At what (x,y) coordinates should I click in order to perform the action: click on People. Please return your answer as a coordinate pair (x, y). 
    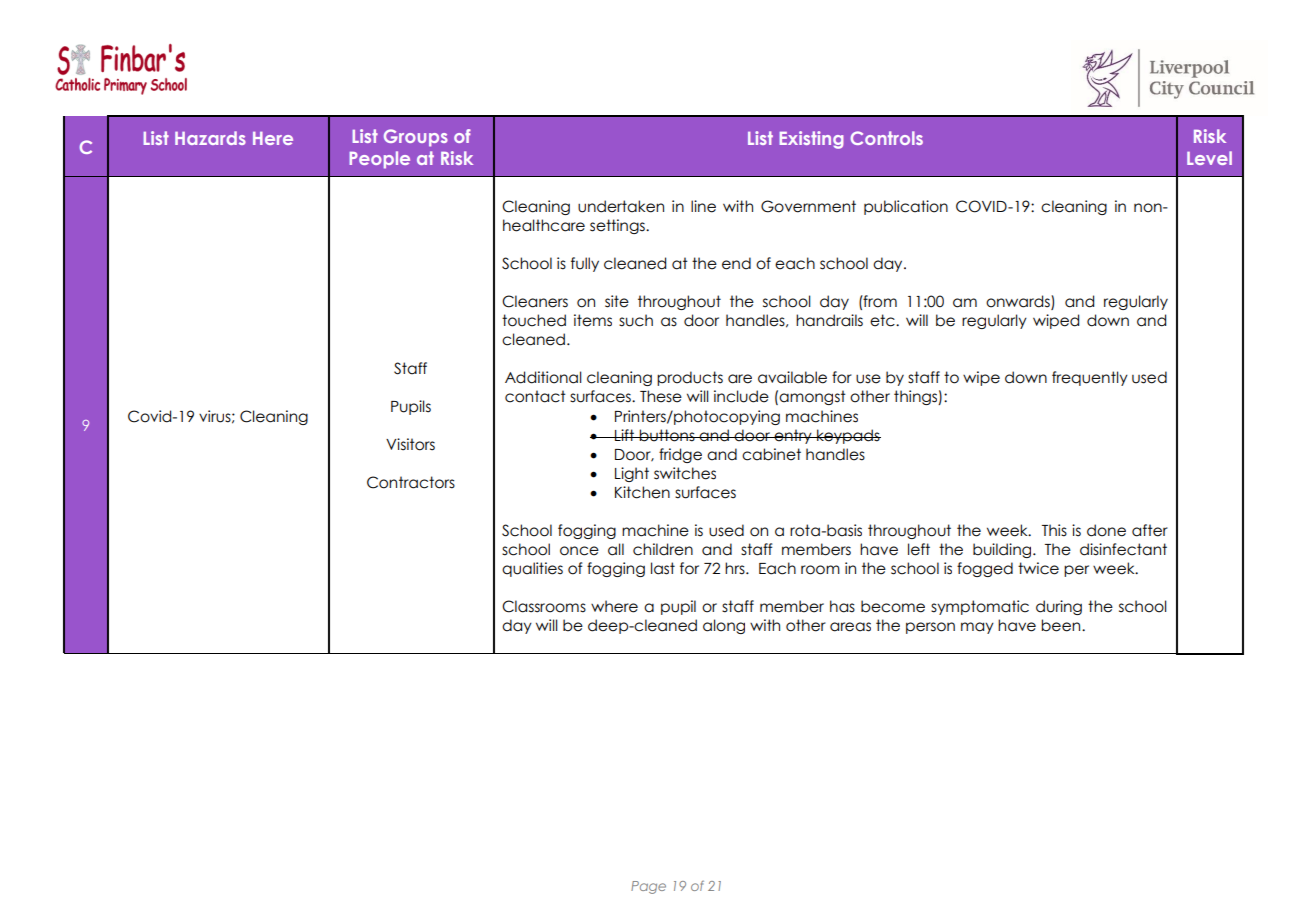
    Looking at the image, I should click on (379, 160).
